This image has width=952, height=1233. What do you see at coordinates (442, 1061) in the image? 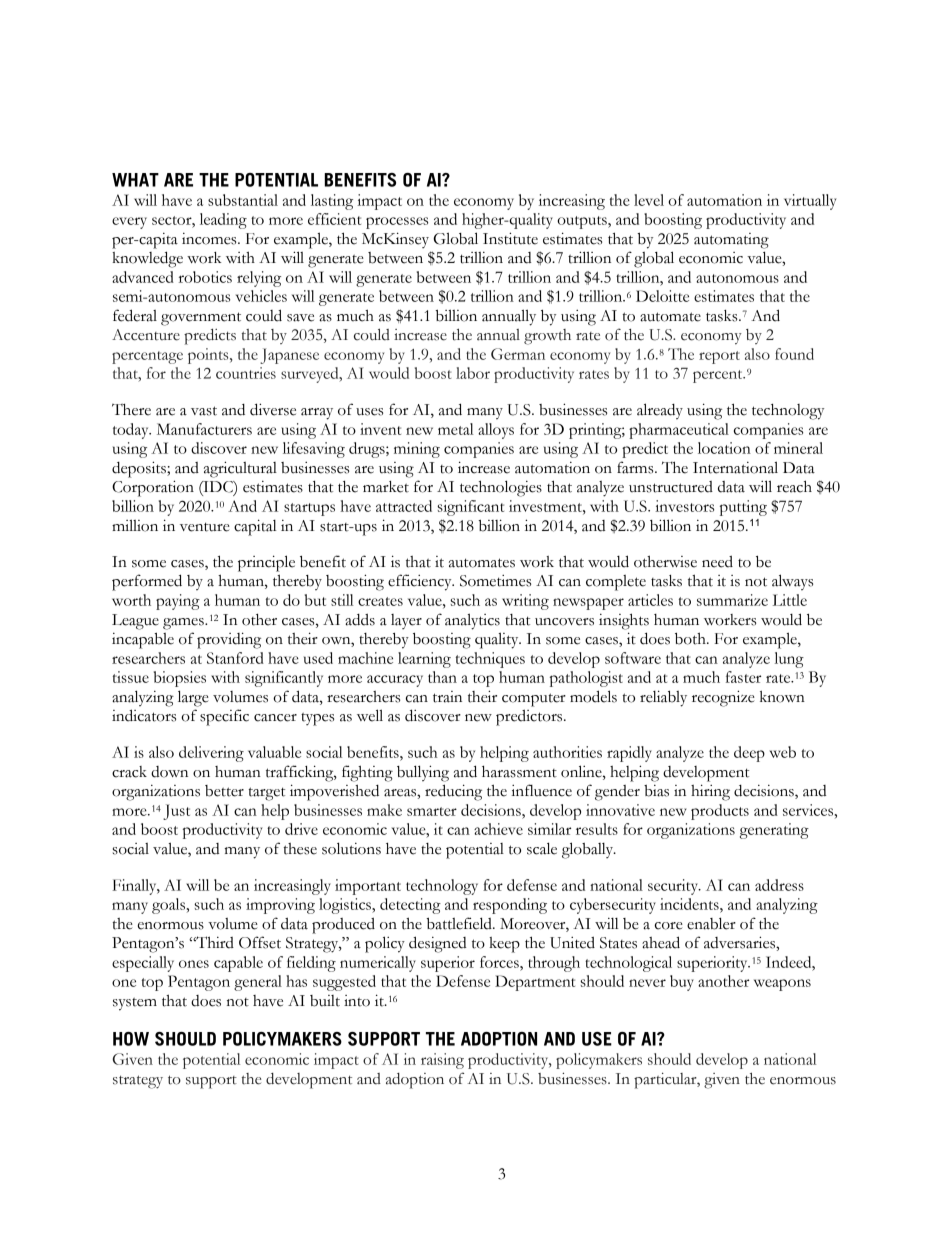
I see `raising` at bounding box center [442, 1061].
